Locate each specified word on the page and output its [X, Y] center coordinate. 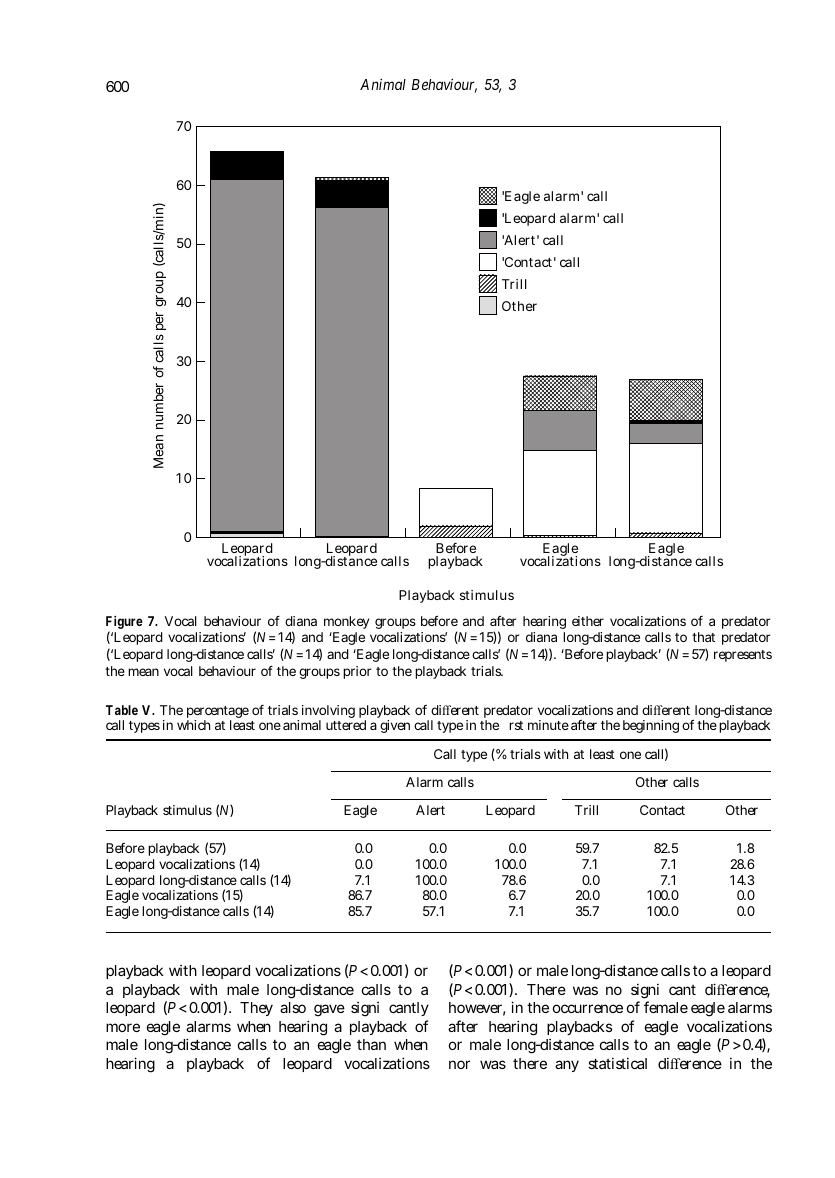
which [193, 725]
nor [459, 1064]
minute [548, 725]
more [123, 1027]
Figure [124, 624]
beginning [651, 726]
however [477, 1009]
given [395, 726]
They [256, 1009]
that [703, 637]
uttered [346, 725]
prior [357, 672]
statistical [617, 1063]
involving [328, 713]
